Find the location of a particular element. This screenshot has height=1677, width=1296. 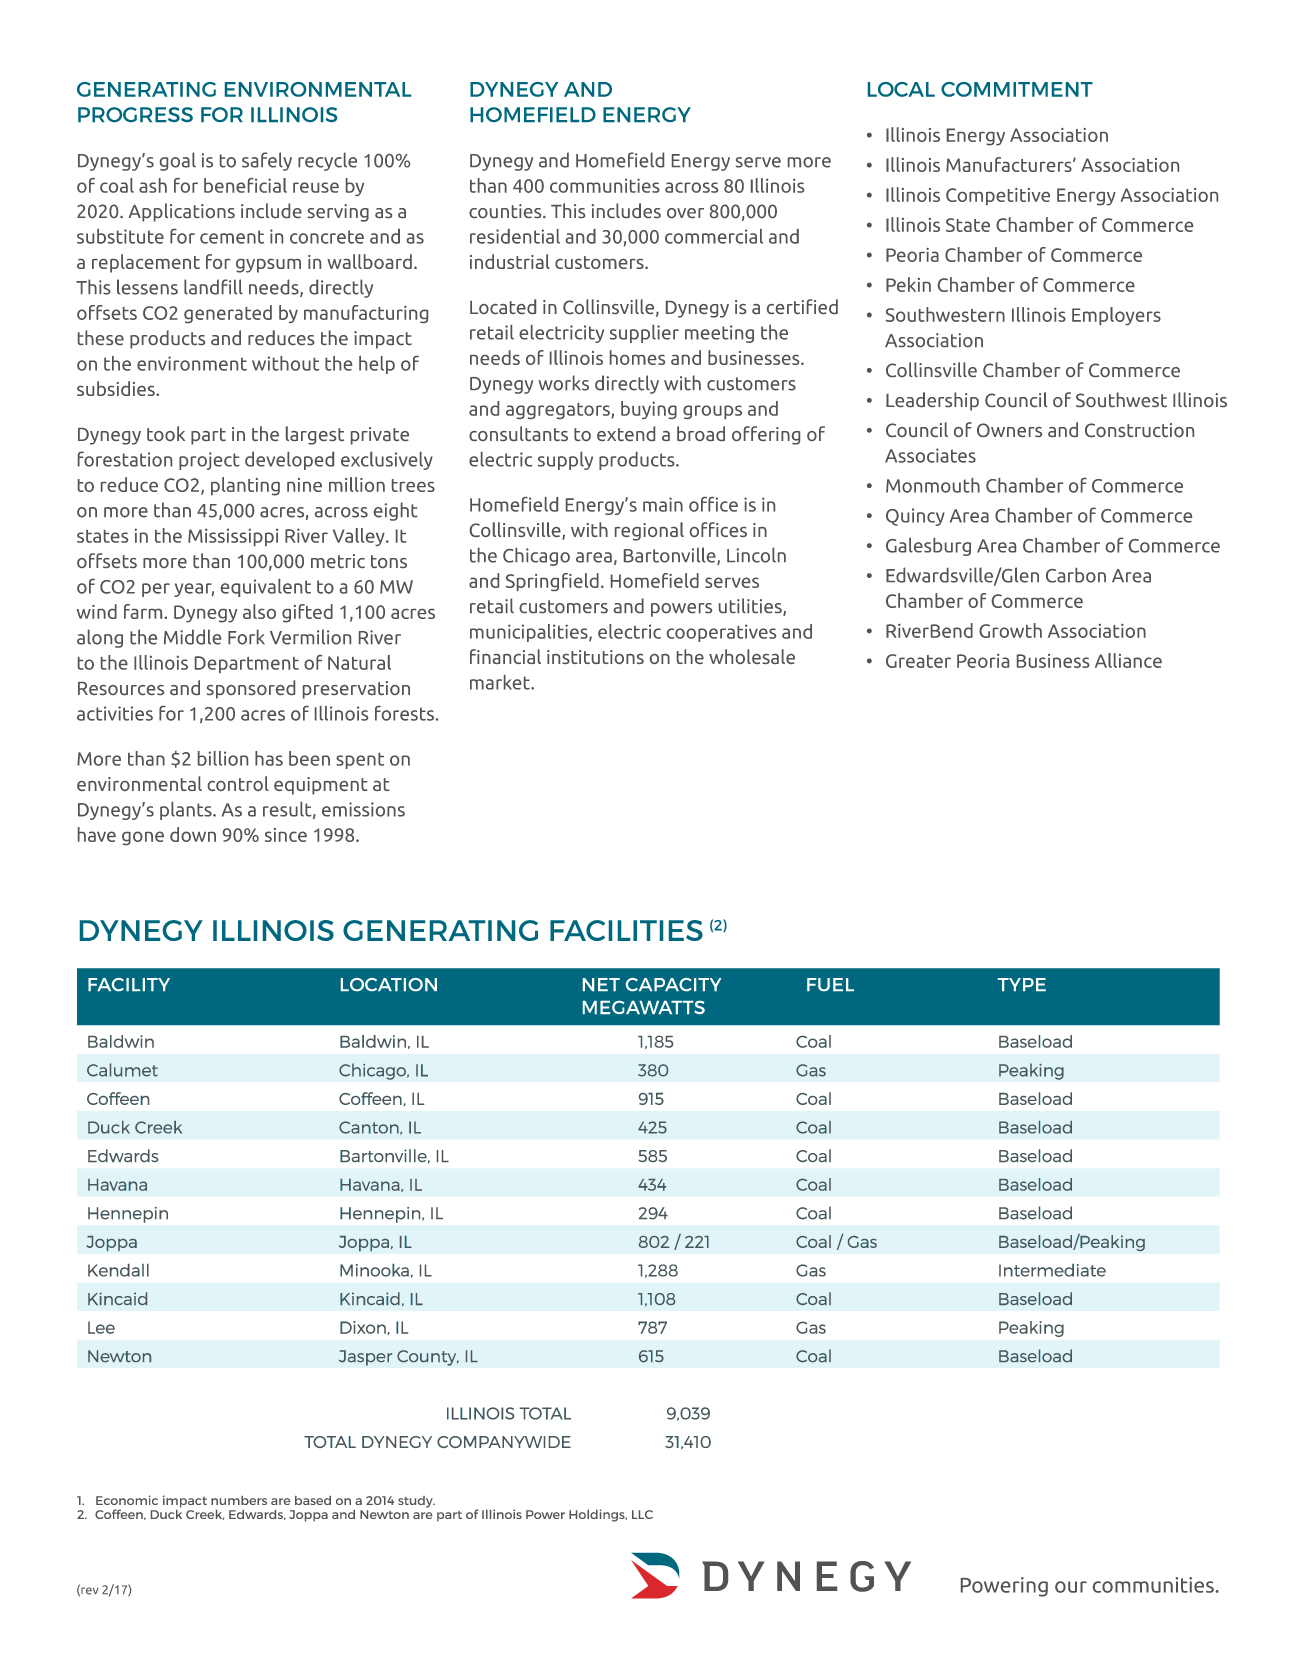

over is located at coordinates (685, 213).
